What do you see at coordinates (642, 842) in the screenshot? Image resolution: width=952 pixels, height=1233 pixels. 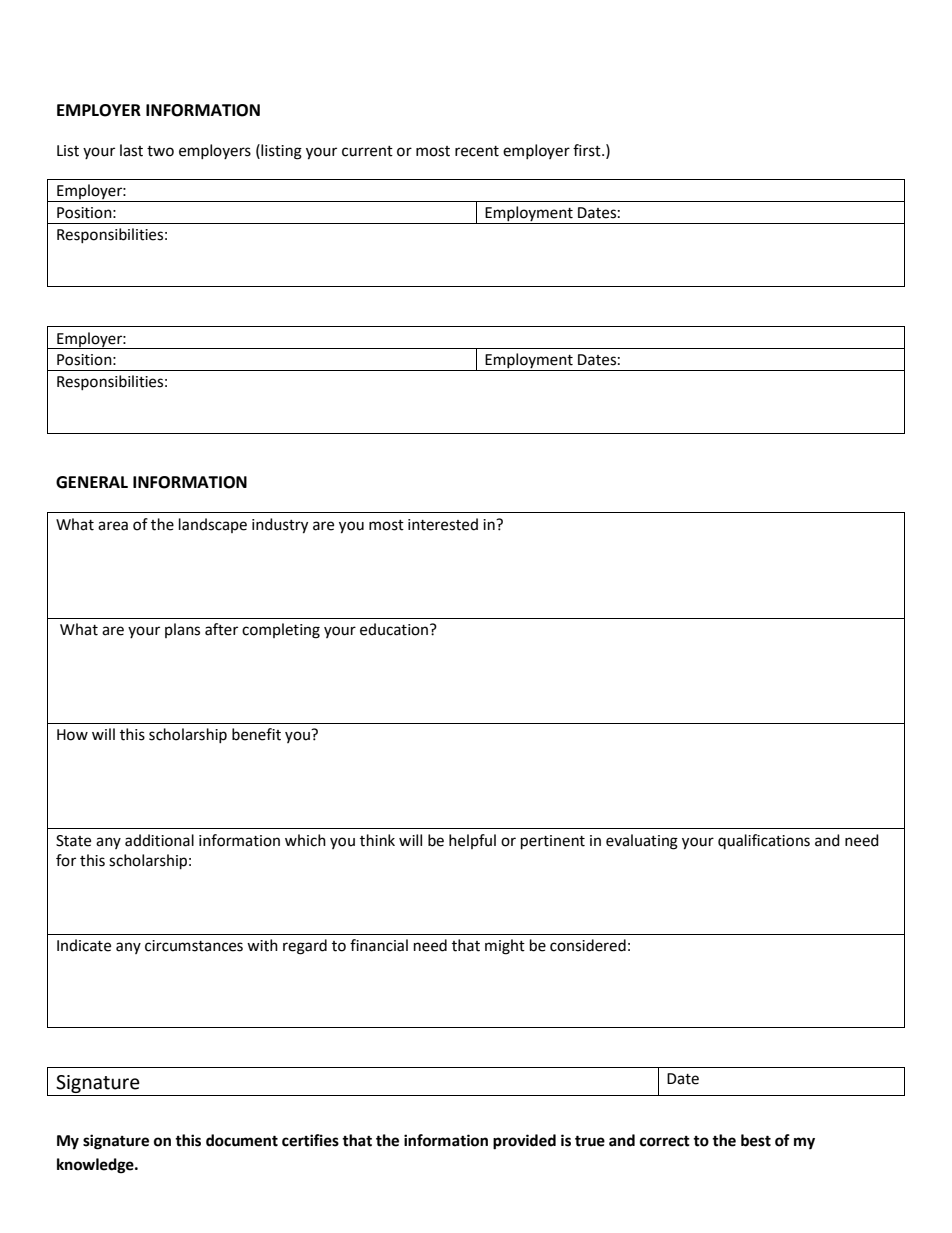 I see `evaluating` at bounding box center [642, 842].
